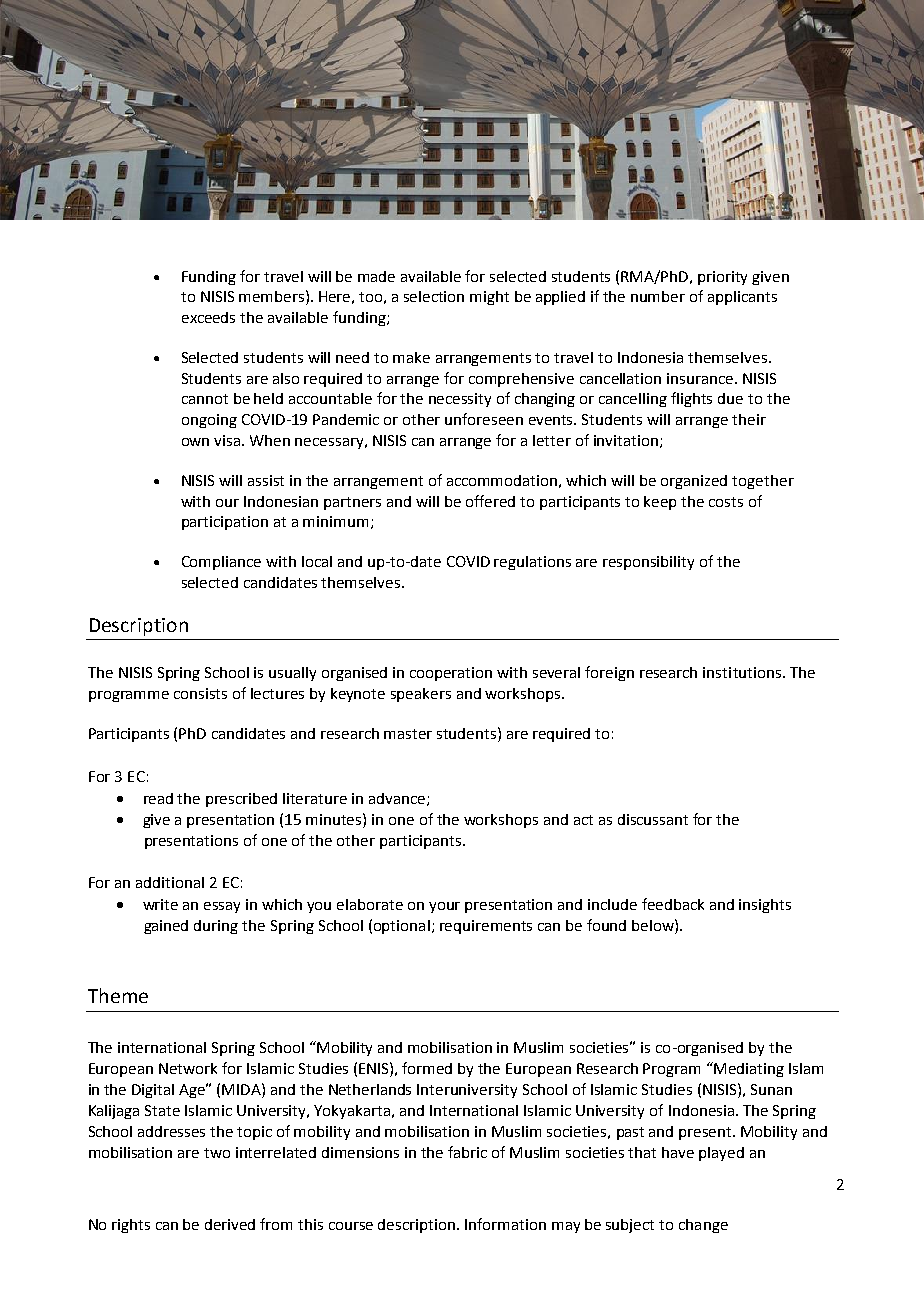  What do you see at coordinates (230, 1224) in the image?
I see `derived` at bounding box center [230, 1224].
